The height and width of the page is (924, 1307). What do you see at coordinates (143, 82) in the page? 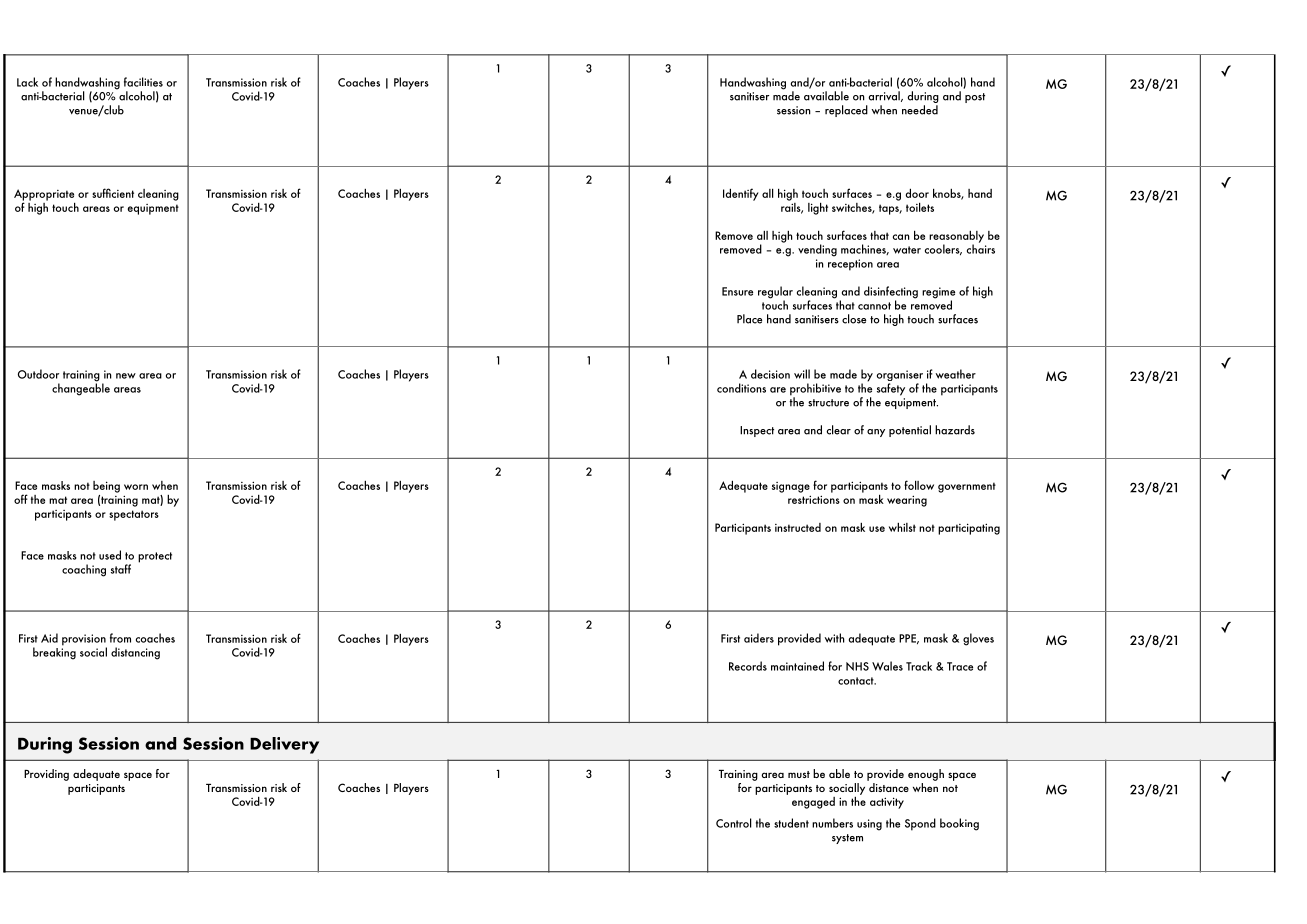
I see `facilities` at bounding box center [143, 82].
